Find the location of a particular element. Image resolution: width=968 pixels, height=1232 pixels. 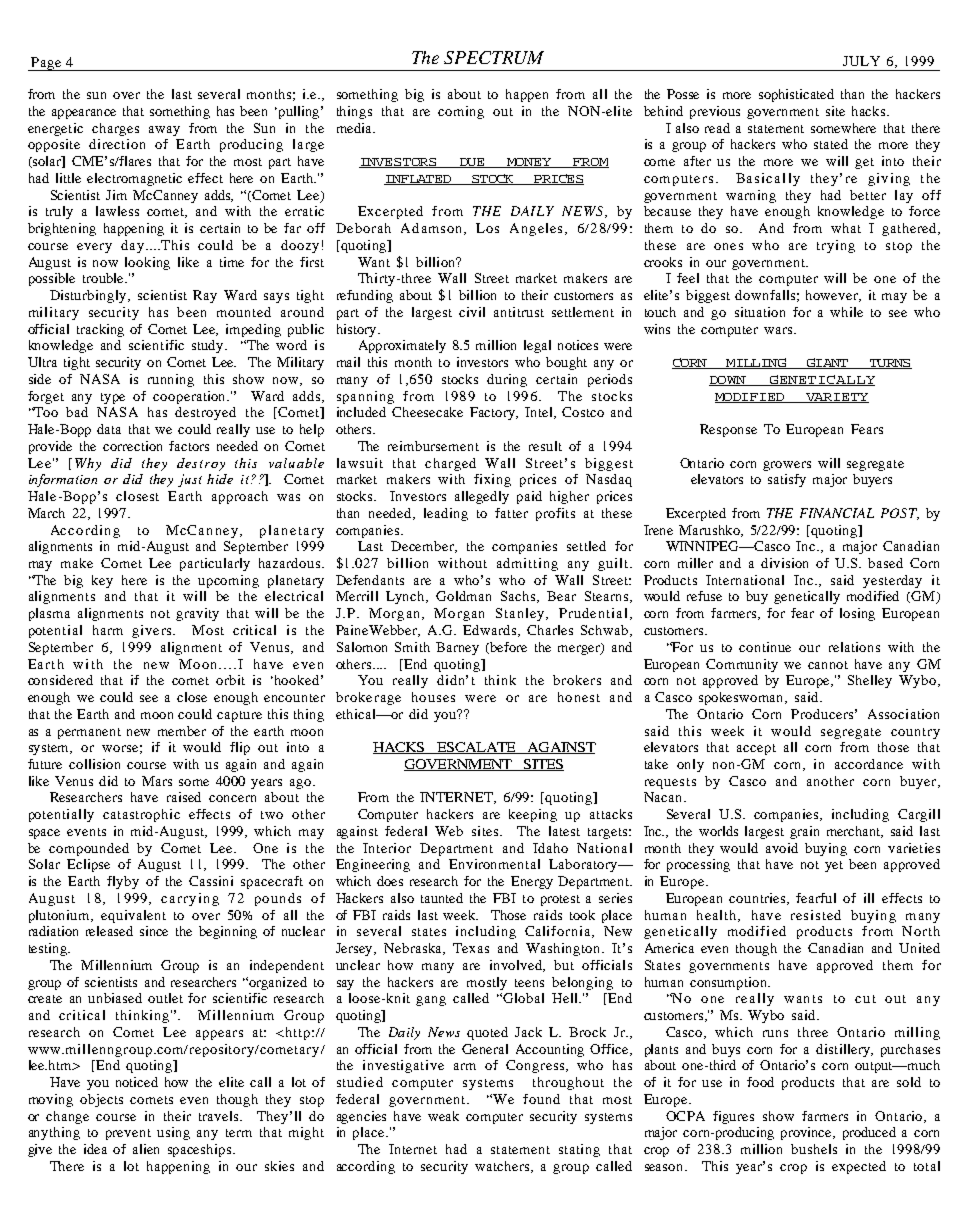

SPECTRUM is located at coordinates (494, 57).
